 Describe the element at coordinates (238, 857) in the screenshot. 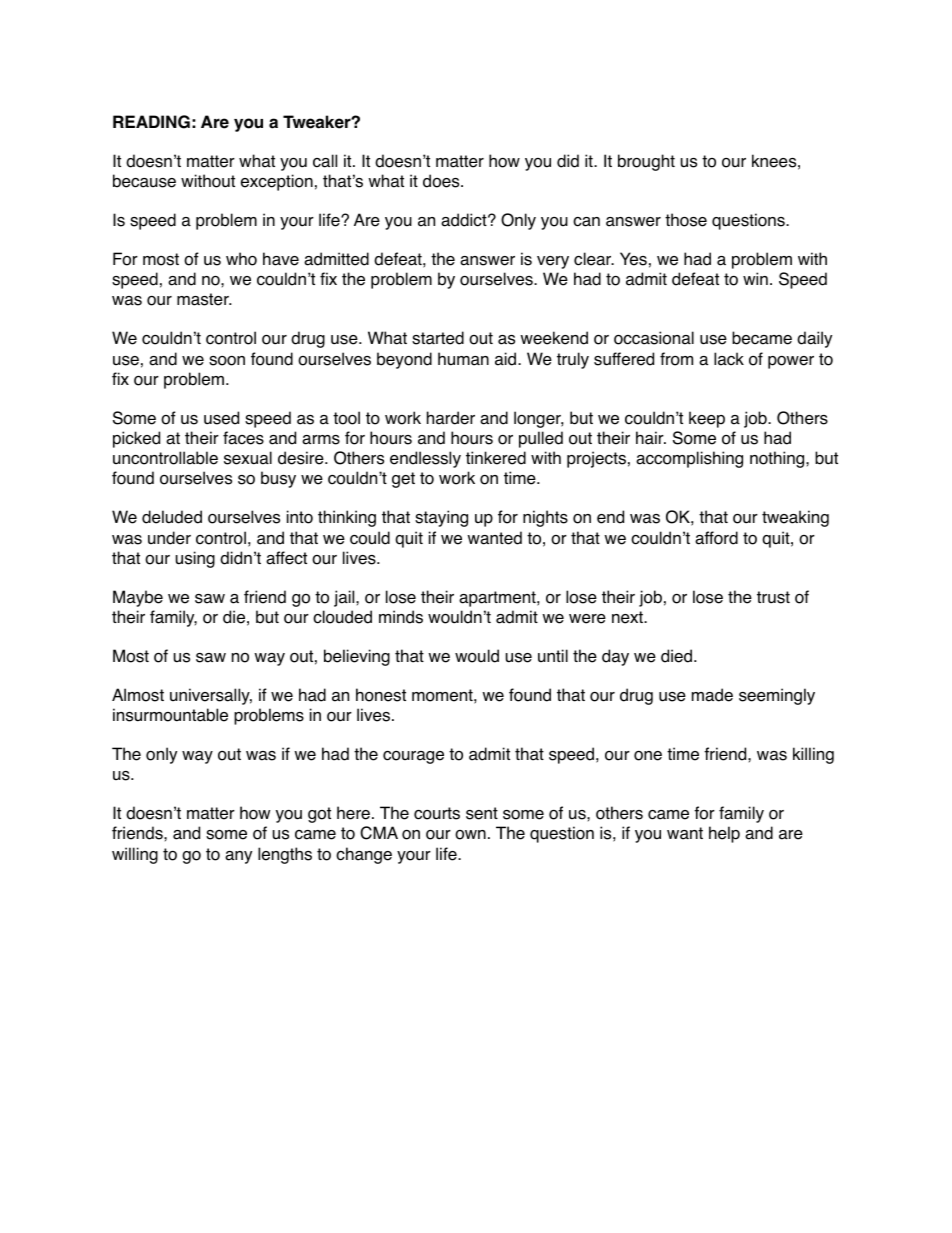

I see `any` at that location.
